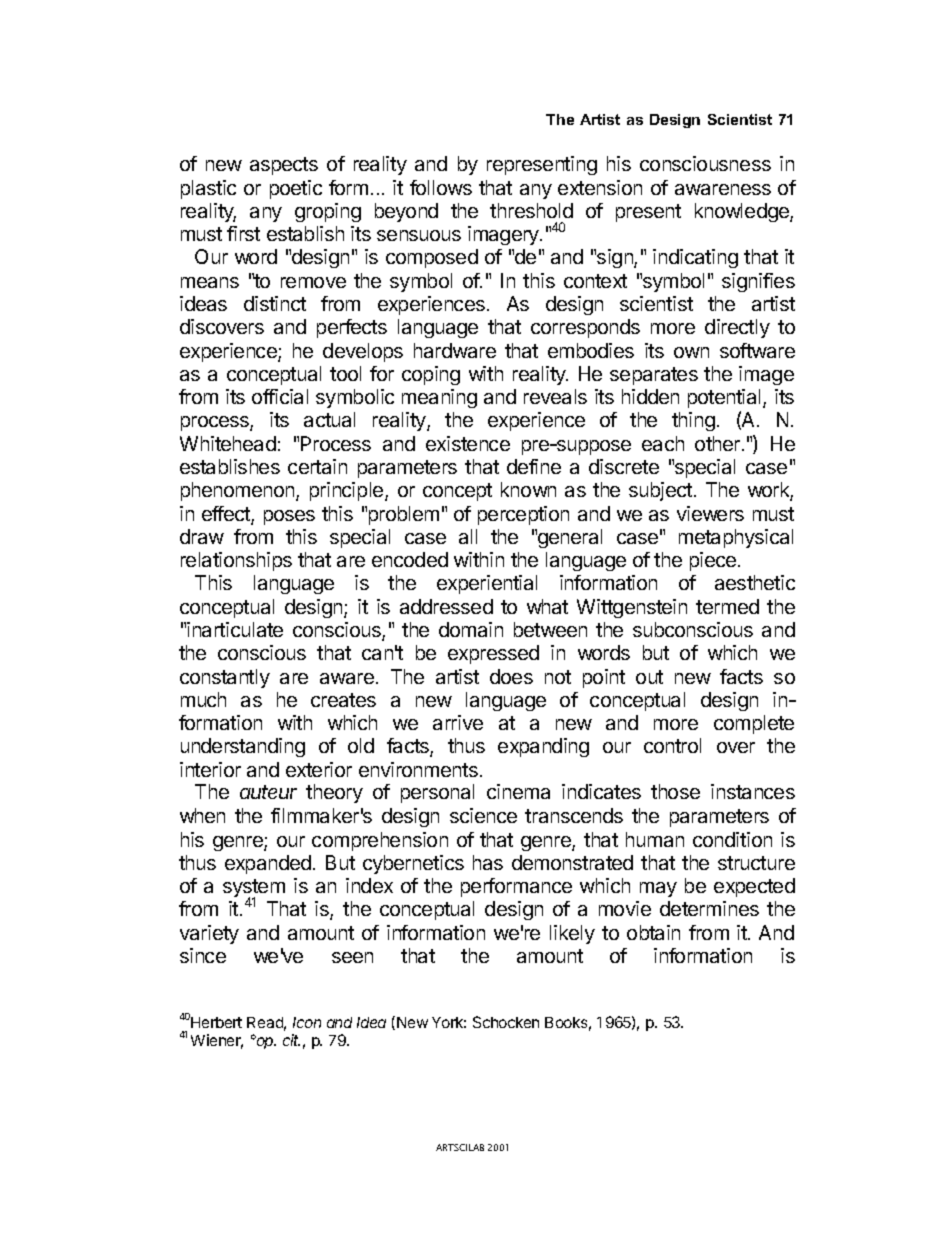 The image size is (952, 1233). I want to click on phenomenon, so click(239, 491).
